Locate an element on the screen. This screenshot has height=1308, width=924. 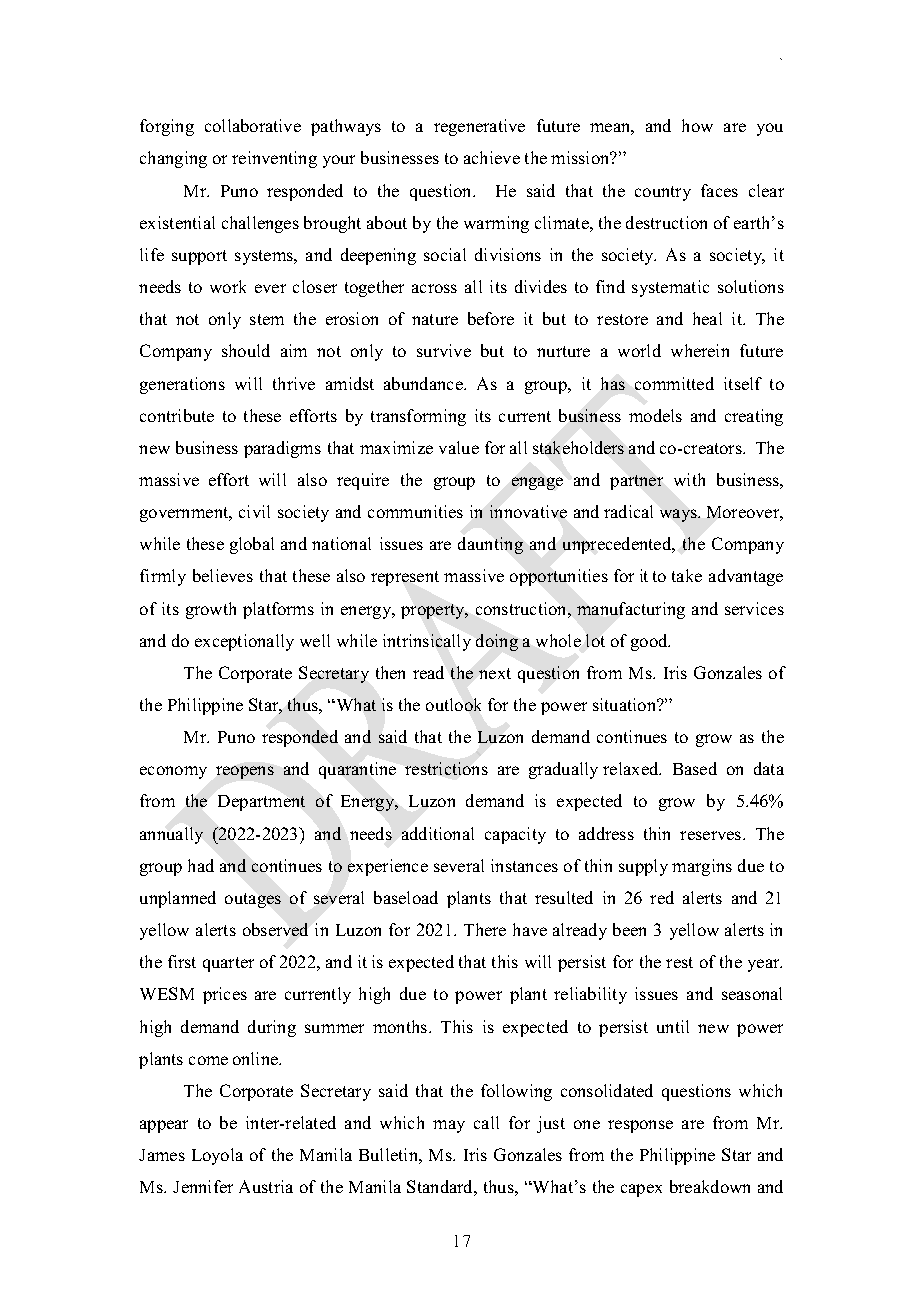
value is located at coordinates (459, 447).
